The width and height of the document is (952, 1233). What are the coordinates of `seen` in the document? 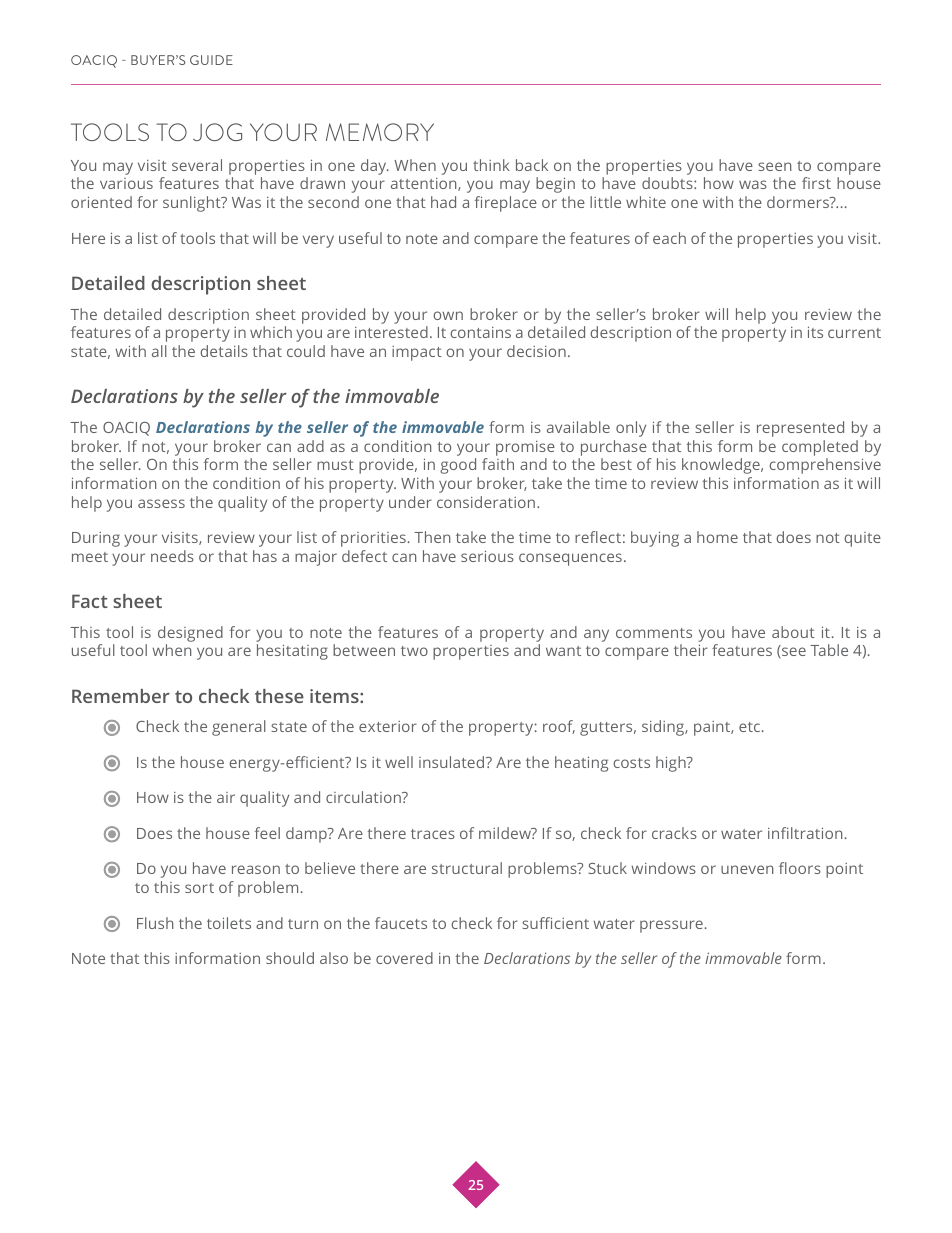 It's located at (774, 166).
